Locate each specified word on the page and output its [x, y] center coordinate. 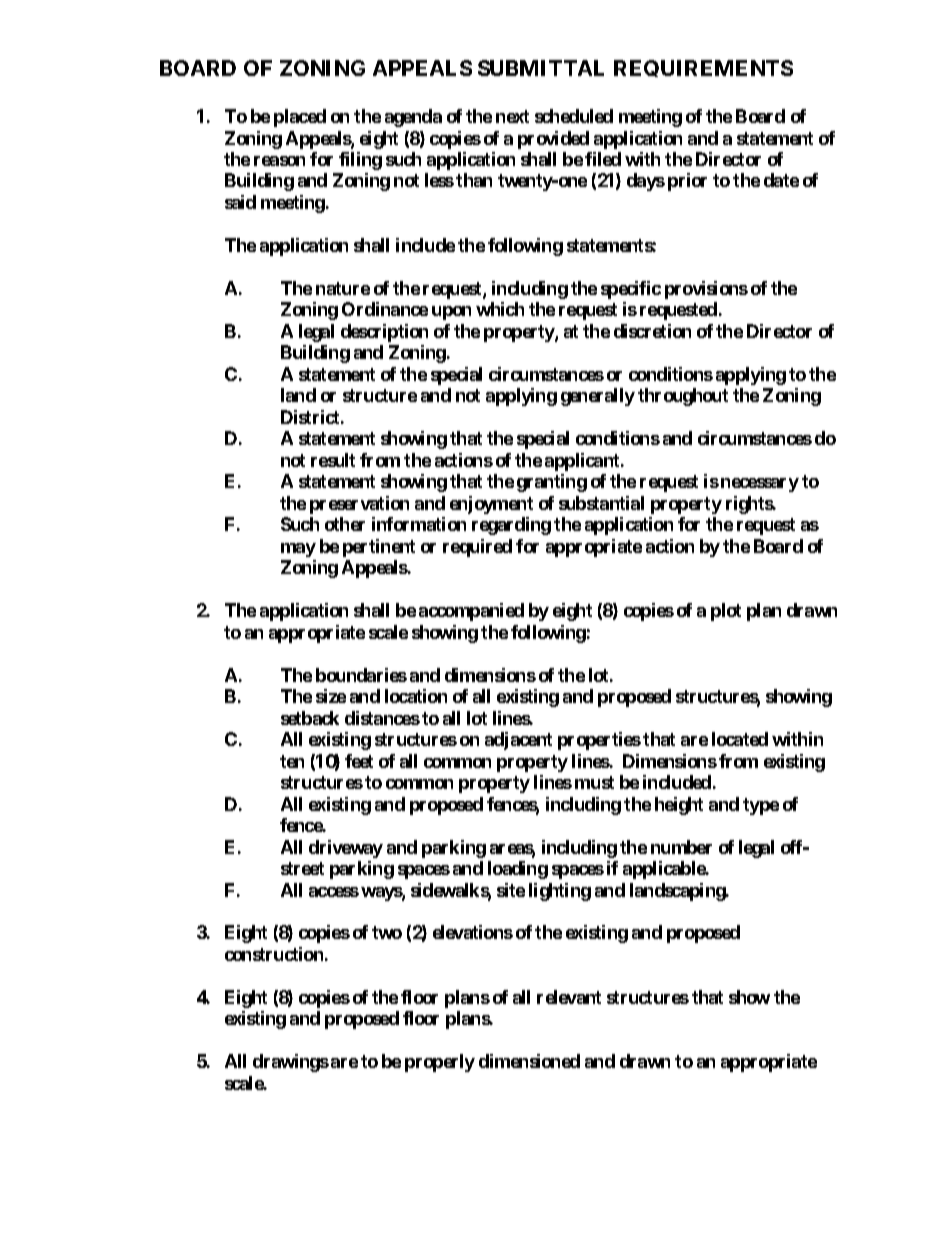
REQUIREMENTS [703, 68]
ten [292, 761]
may [298, 550]
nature [343, 288]
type [761, 806]
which [500, 309]
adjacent [518, 741]
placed [300, 118]
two [387, 932]
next [512, 116]
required [477, 548]
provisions [706, 290]
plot [726, 612]
